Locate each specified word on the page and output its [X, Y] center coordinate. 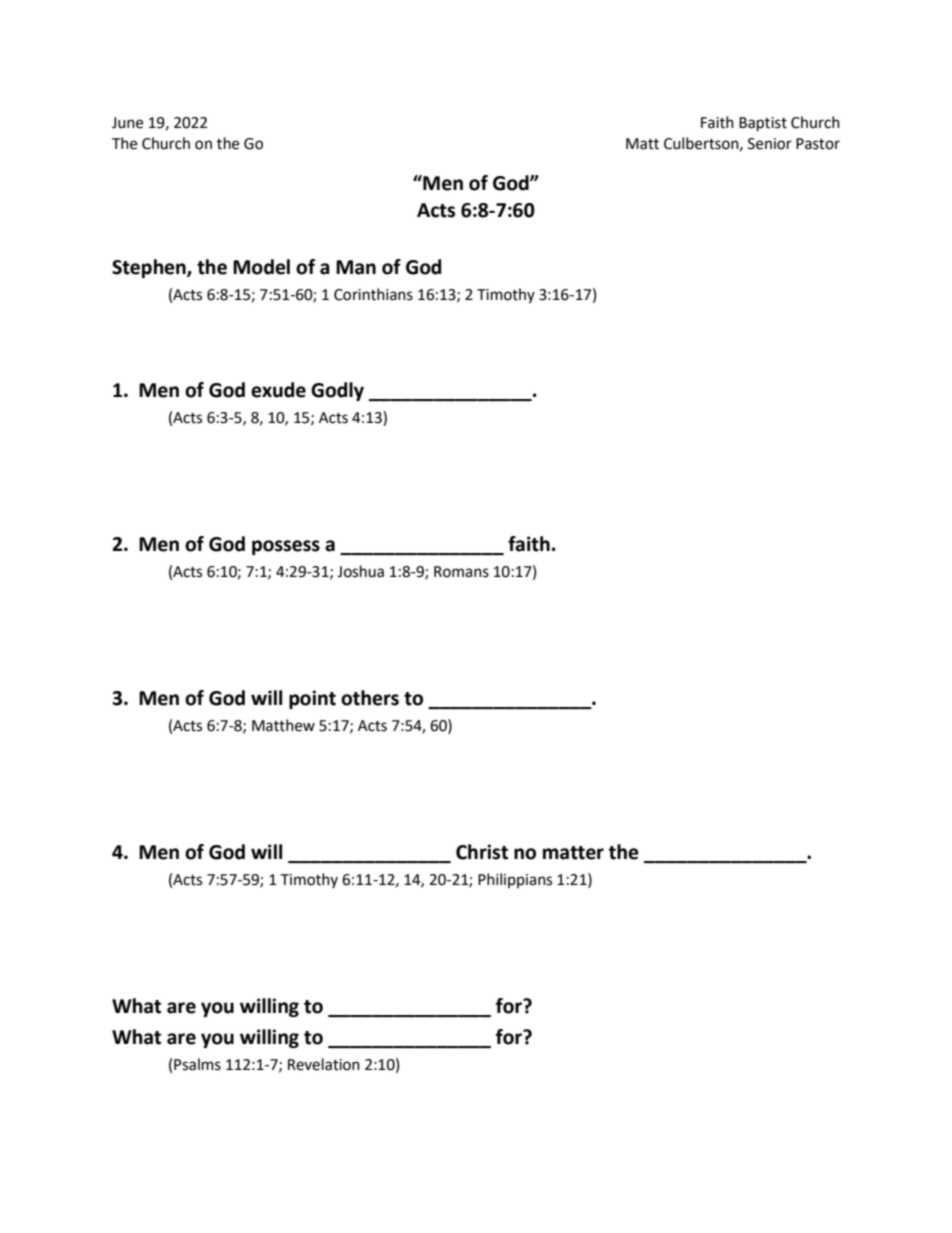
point [312, 699]
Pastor [818, 144]
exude [278, 390]
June [127, 123]
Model [261, 267]
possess [286, 547]
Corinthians [373, 294]
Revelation [324, 1064]
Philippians [515, 880]
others [370, 698]
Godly [337, 391]
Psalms [197, 1064]
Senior [770, 144]
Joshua [360, 571]
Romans [461, 572]
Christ [482, 852]
